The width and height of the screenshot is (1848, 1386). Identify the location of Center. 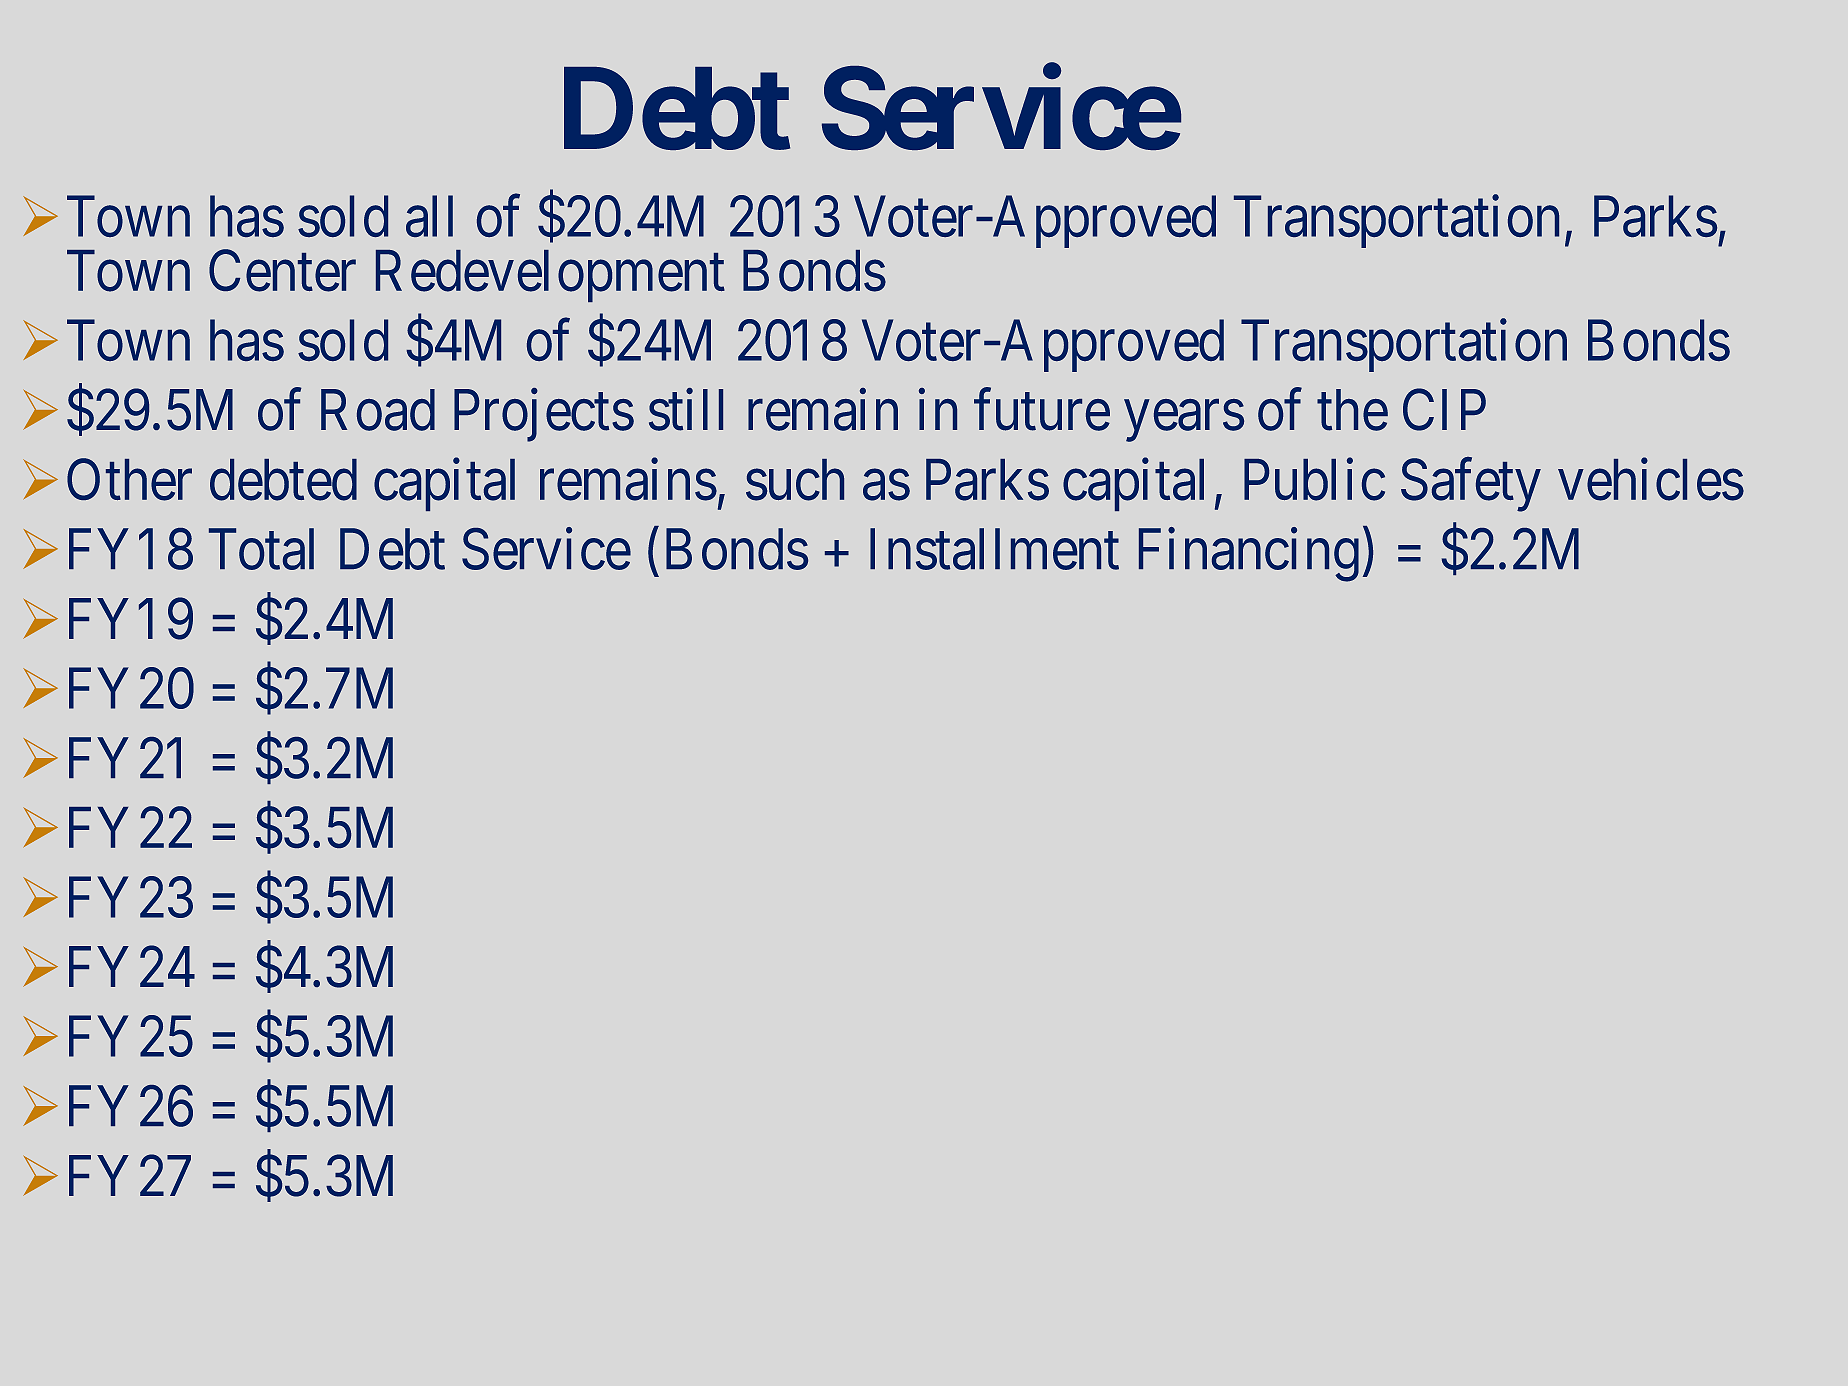
(282, 271).
